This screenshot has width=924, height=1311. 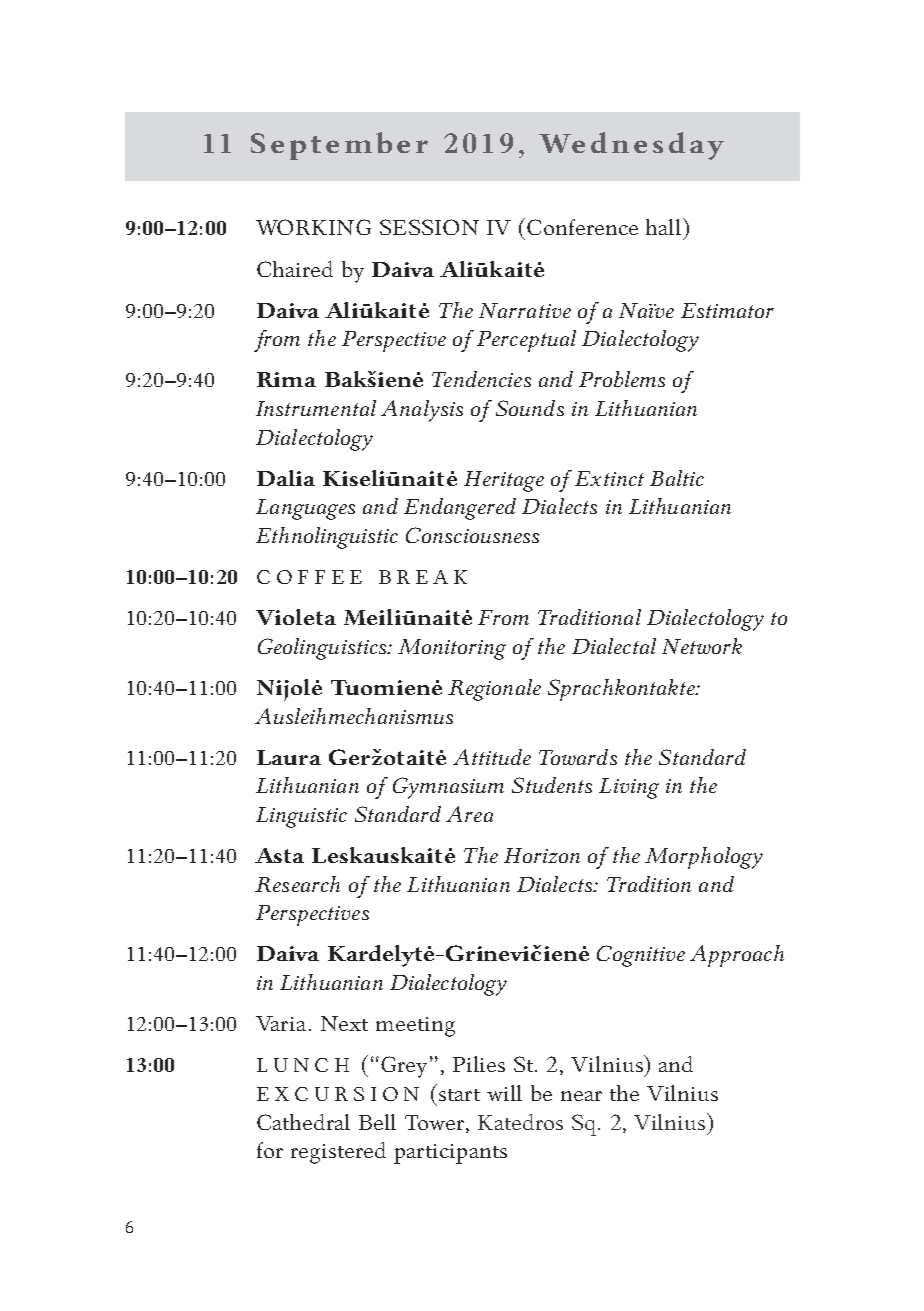 What do you see at coordinates (504, 1093) in the screenshot?
I see `will` at bounding box center [504, 1093].
